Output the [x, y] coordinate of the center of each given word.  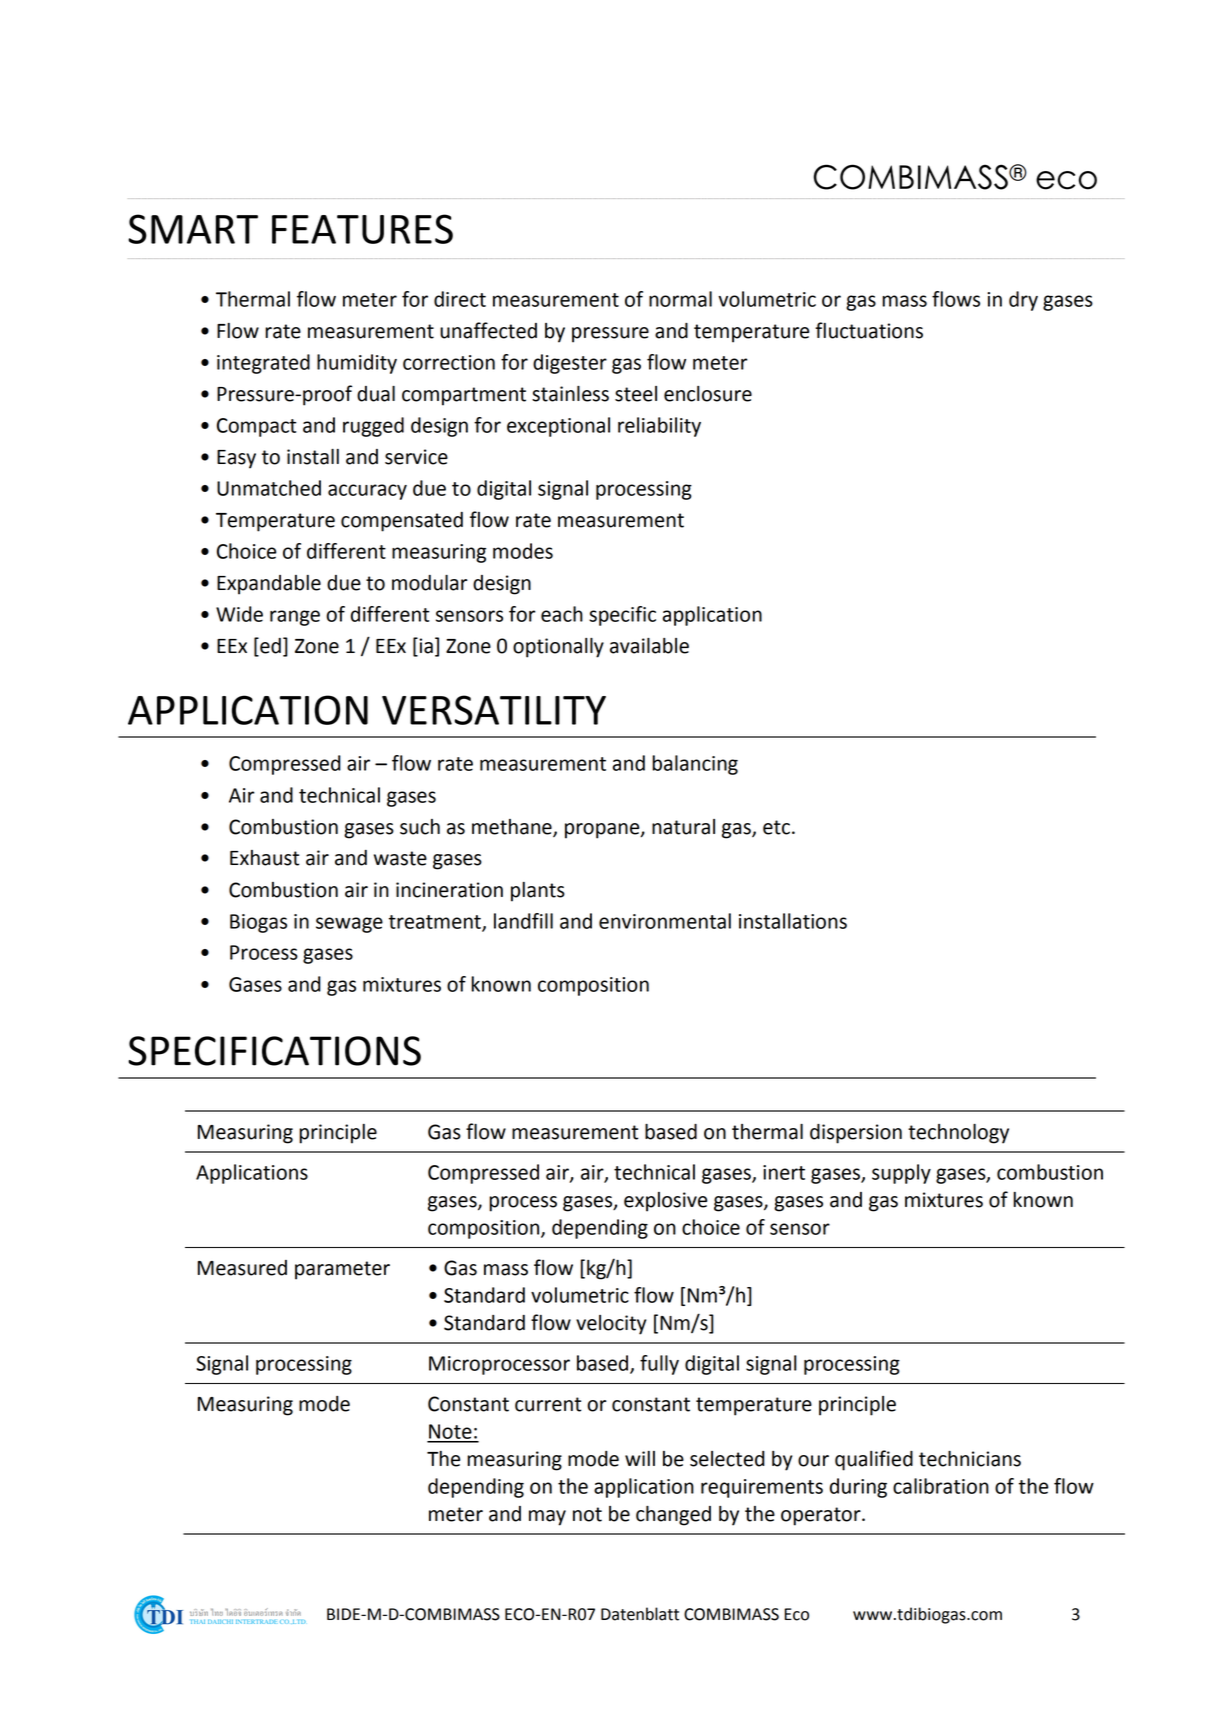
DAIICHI [220, 1621]
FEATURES [362, 229]
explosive [665, 1202]
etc [776, 827]
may [547, 1518]
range [295, 618]
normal [680, 299]
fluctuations [869, 330]
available [649, 646]
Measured [242, 1268]
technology [958, 1134]
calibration [941, 1486]
